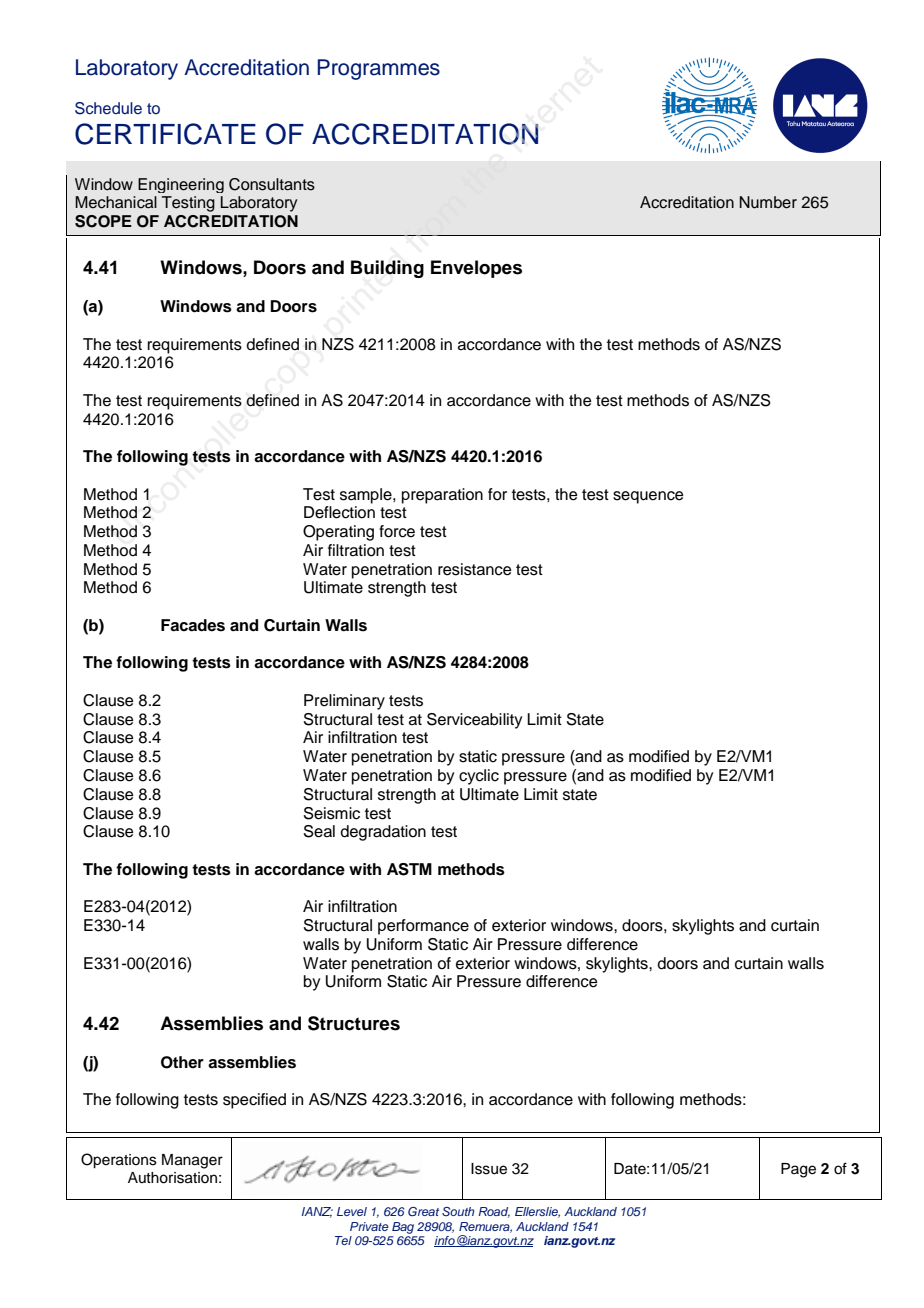  Describe the element at coordinates (378, 69) in the page. I see `Programmes` at that location.
